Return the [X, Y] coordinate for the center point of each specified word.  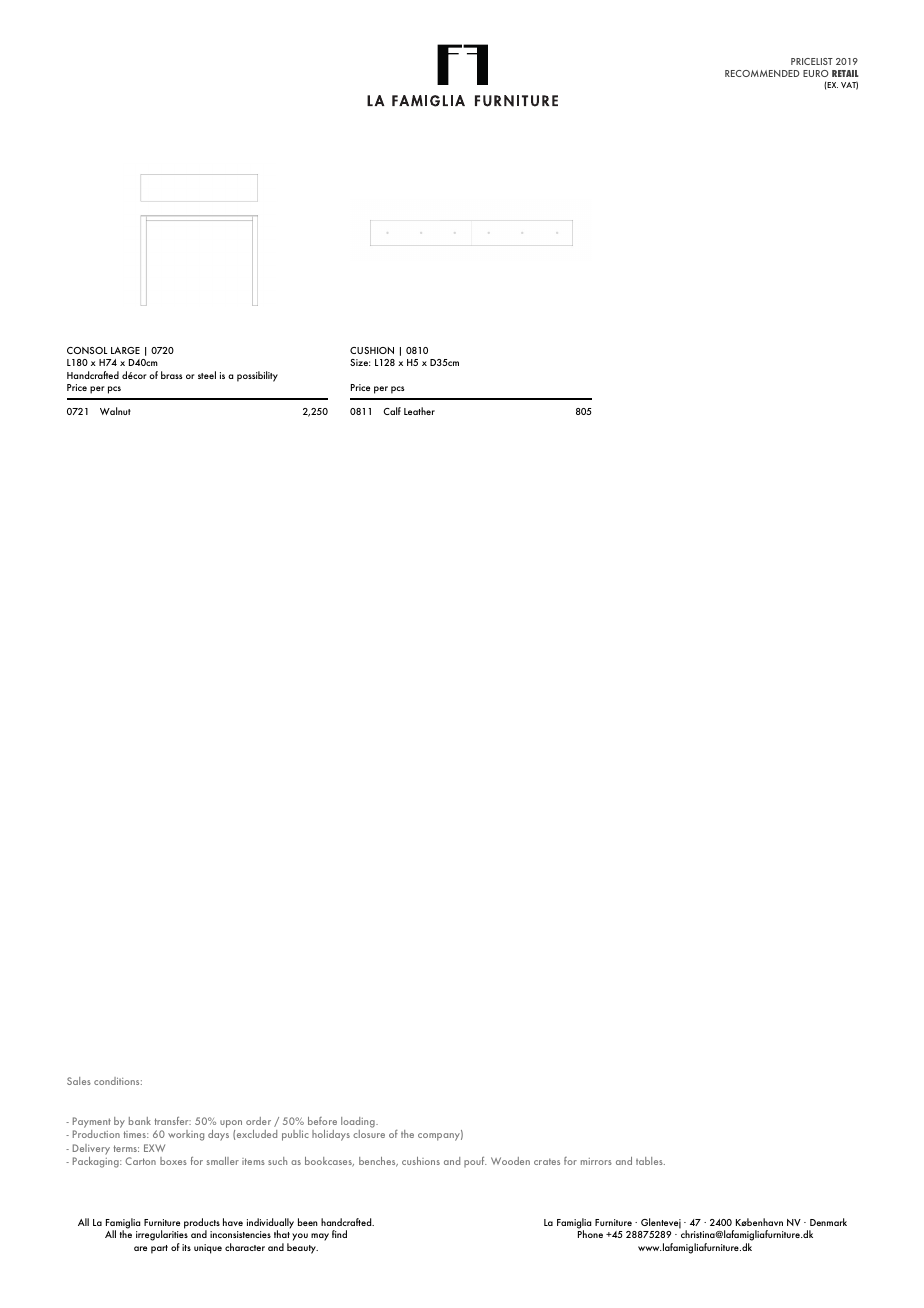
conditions [118, 1081]
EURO [816, 73]
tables [650, 1161]
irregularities [162, 1234]
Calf [392, 411]
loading [359, 1122]
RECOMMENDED [762, 73]
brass [172, 375]
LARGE [125, 350]
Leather [419, 411]
